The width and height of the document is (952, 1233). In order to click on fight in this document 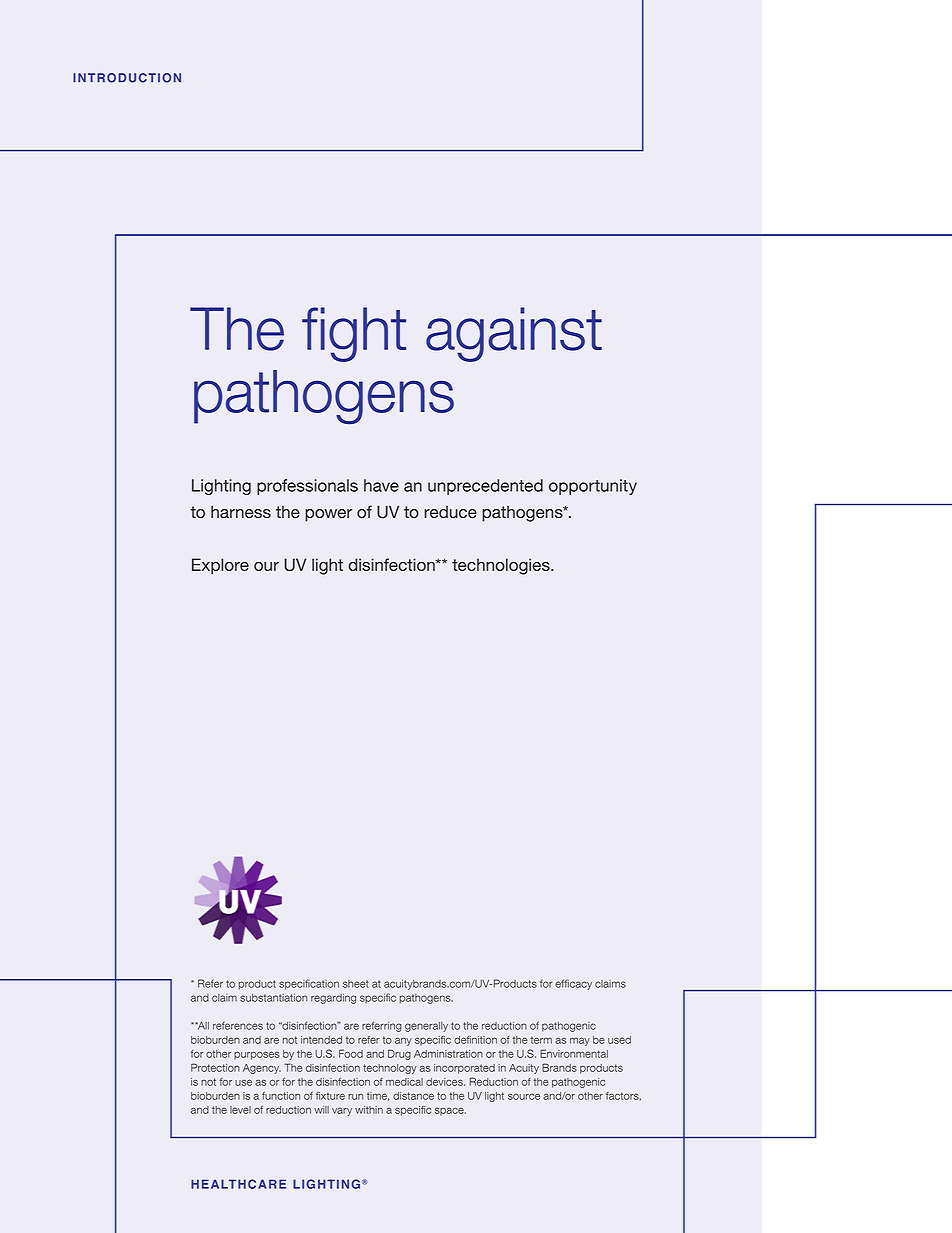, I will do `click(354, 334)`.
